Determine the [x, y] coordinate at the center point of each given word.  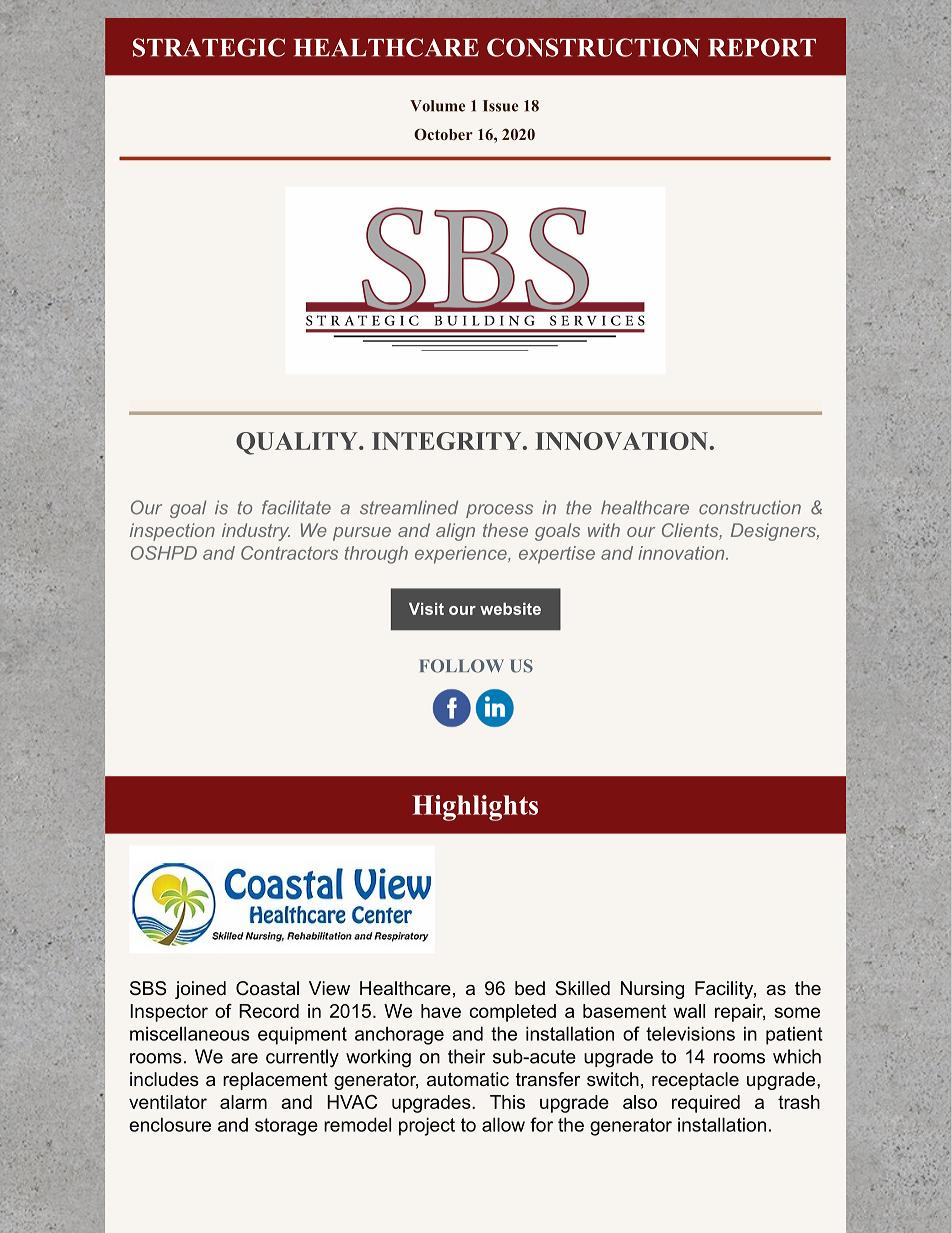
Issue [500, 106]
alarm [243, 1102]
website [510, 609]
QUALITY [298, 443]
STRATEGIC [209, 47]
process [499, 511]
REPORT [762, 47]
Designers [774, 532]
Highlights [475, 808]
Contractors [289, 553]
